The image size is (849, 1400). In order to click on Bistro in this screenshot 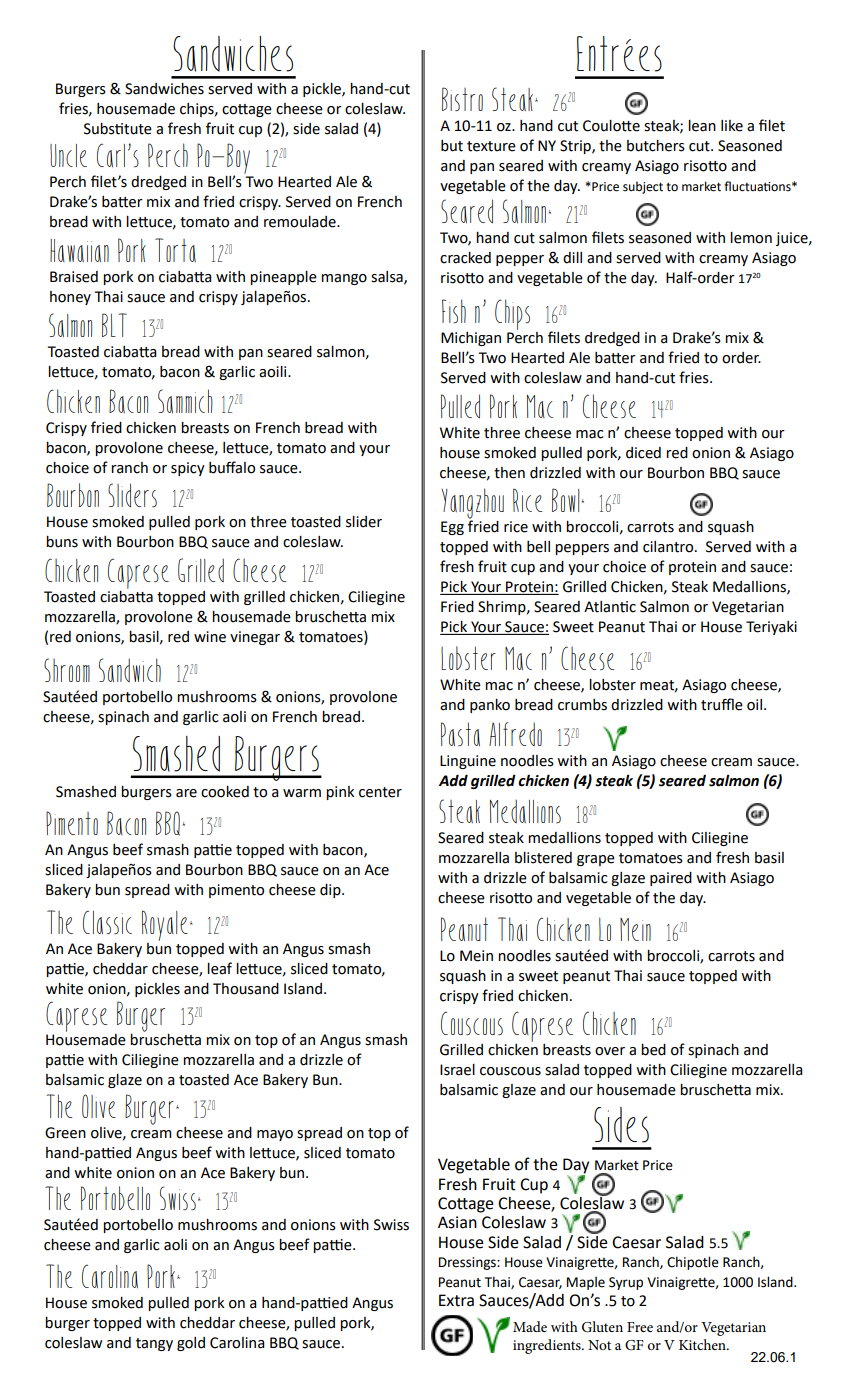, I will do `click(462, 99)`.
